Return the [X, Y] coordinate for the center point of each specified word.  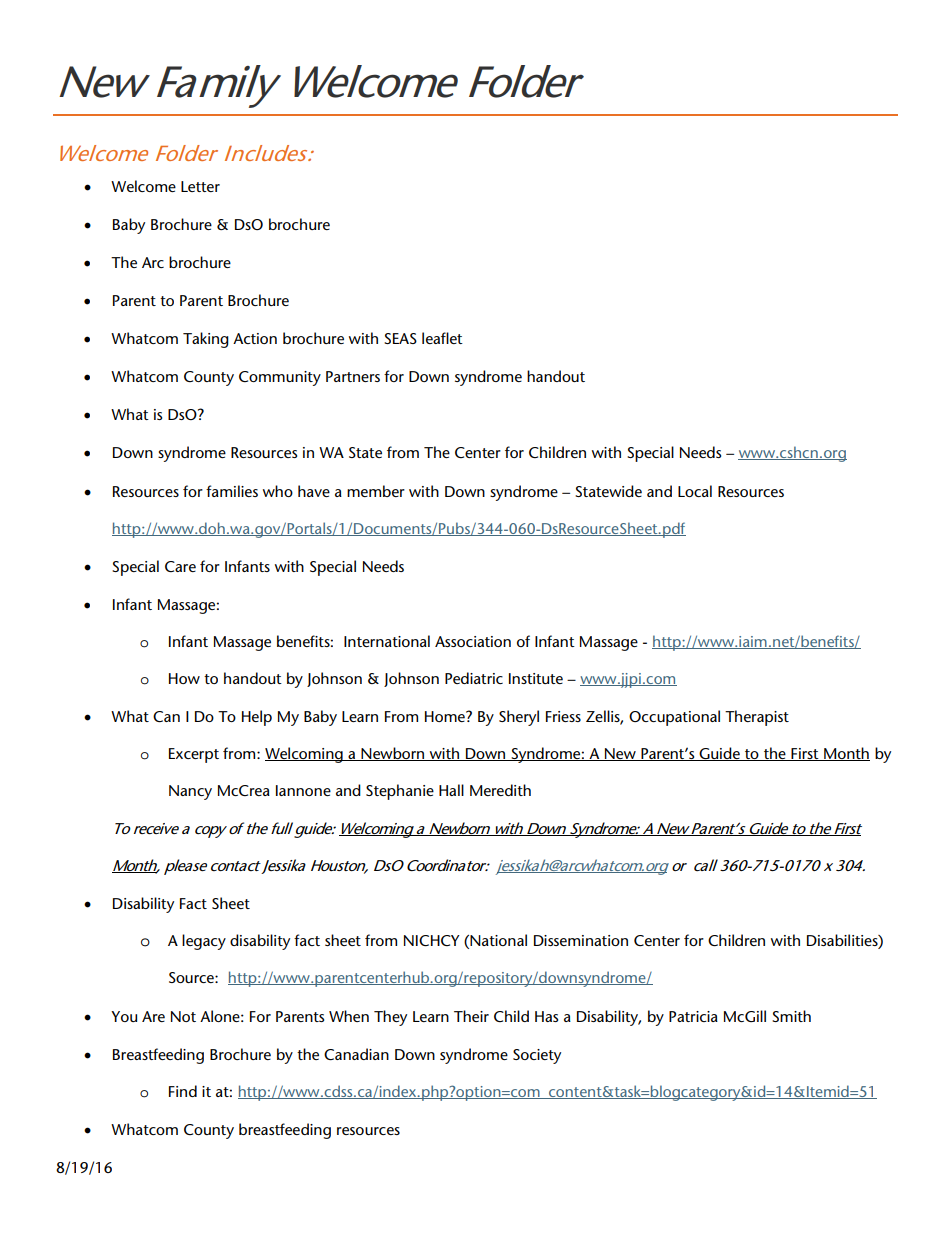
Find [183, 1091]
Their [471, 1016]
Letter [200, 186]
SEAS [400, 338]
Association [473, 641]
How [184, 678]
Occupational [674, 718]
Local [695, 491]
